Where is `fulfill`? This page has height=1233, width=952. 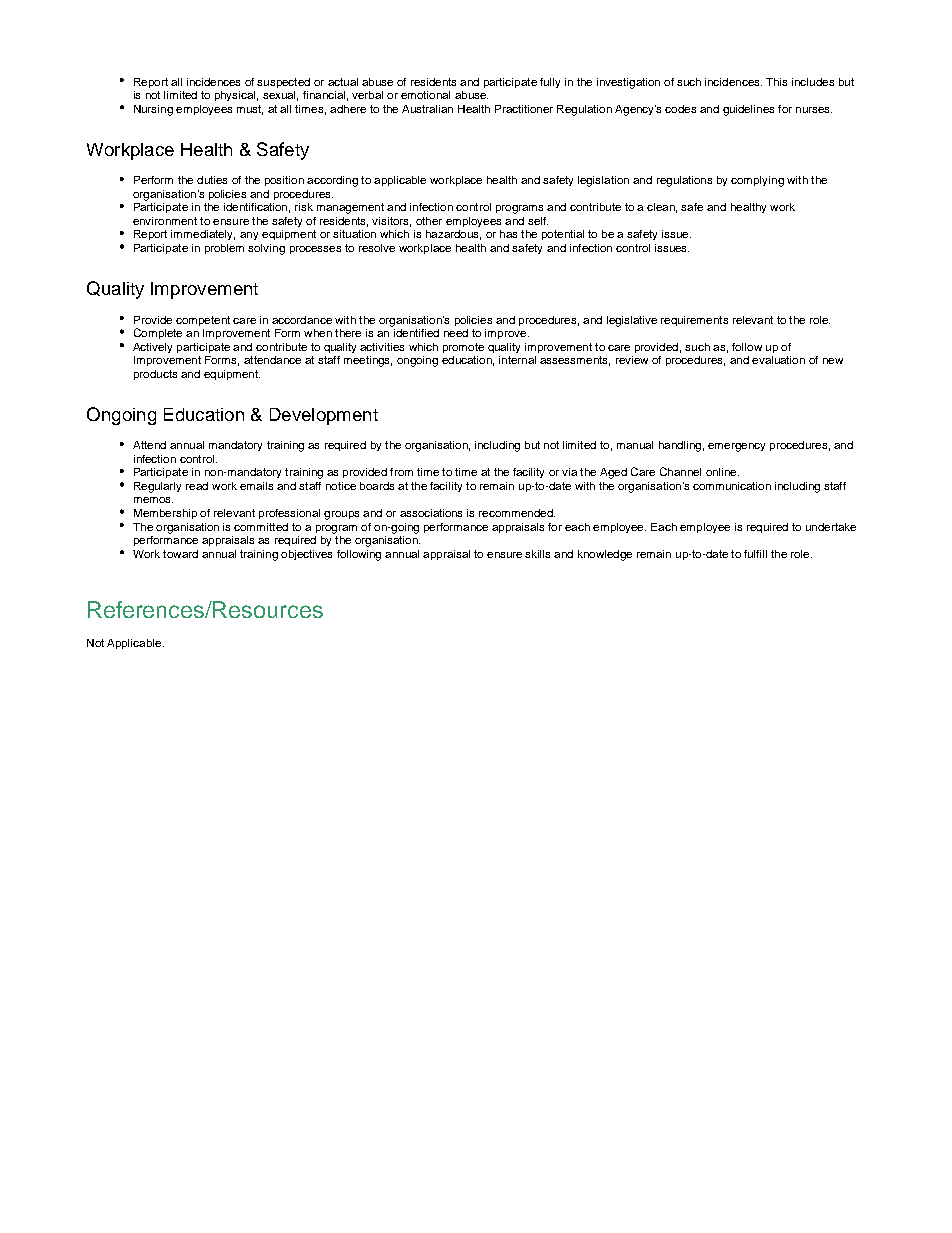
fulfill is located at coordinates (755, 554).
